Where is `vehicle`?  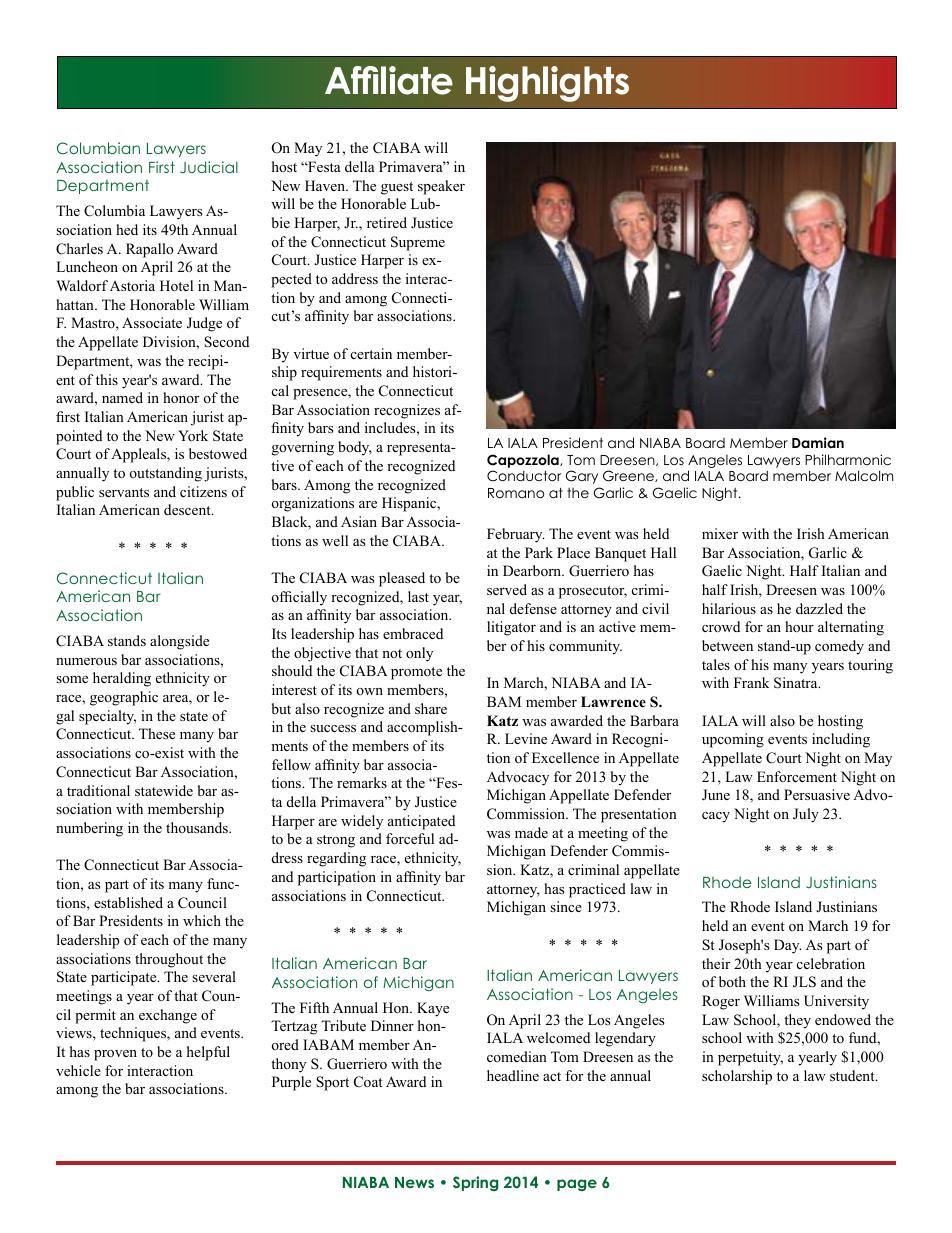
vehicle is located at coordinates (78, 1070).
